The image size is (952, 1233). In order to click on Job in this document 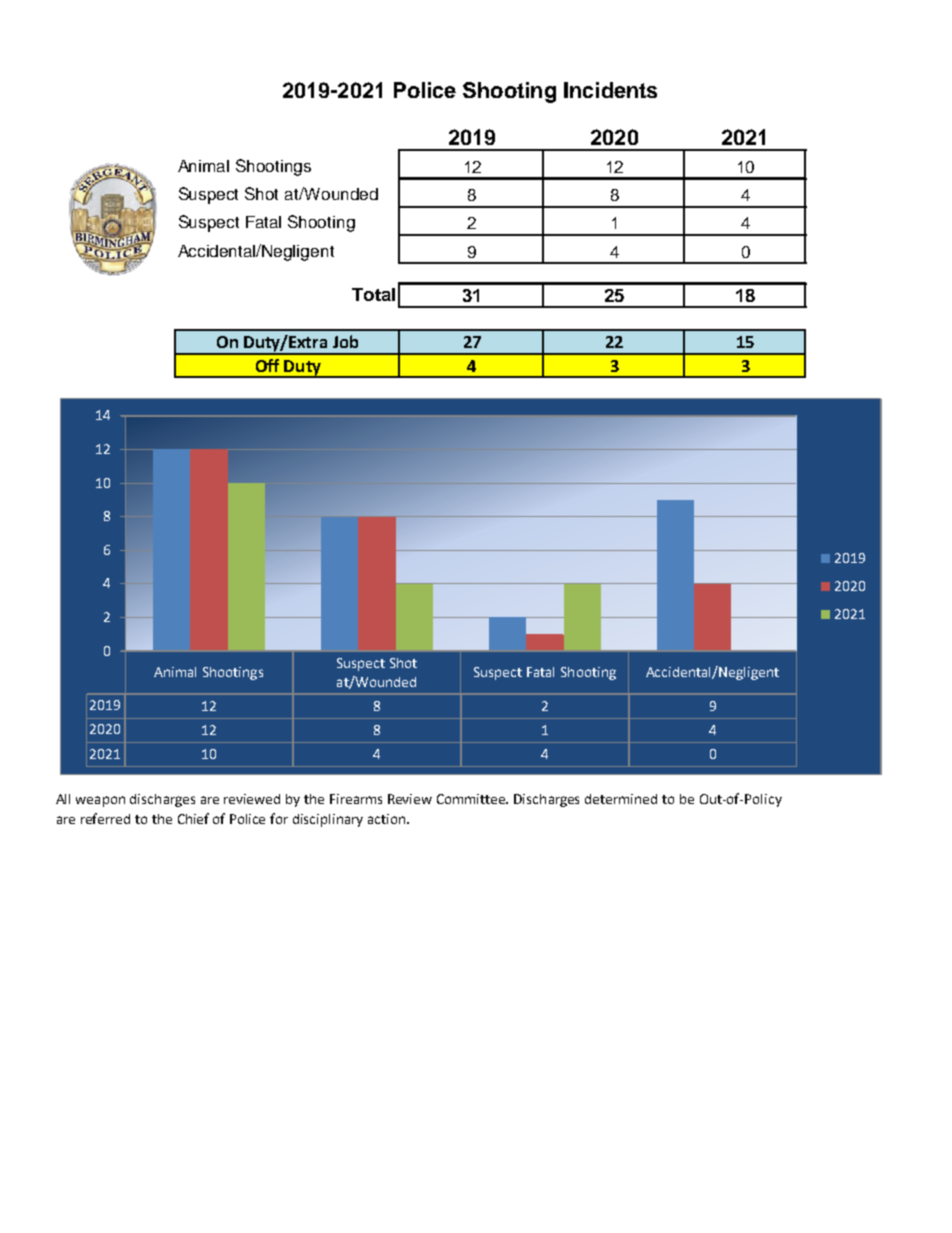, I will do `click(345, 341)`.
